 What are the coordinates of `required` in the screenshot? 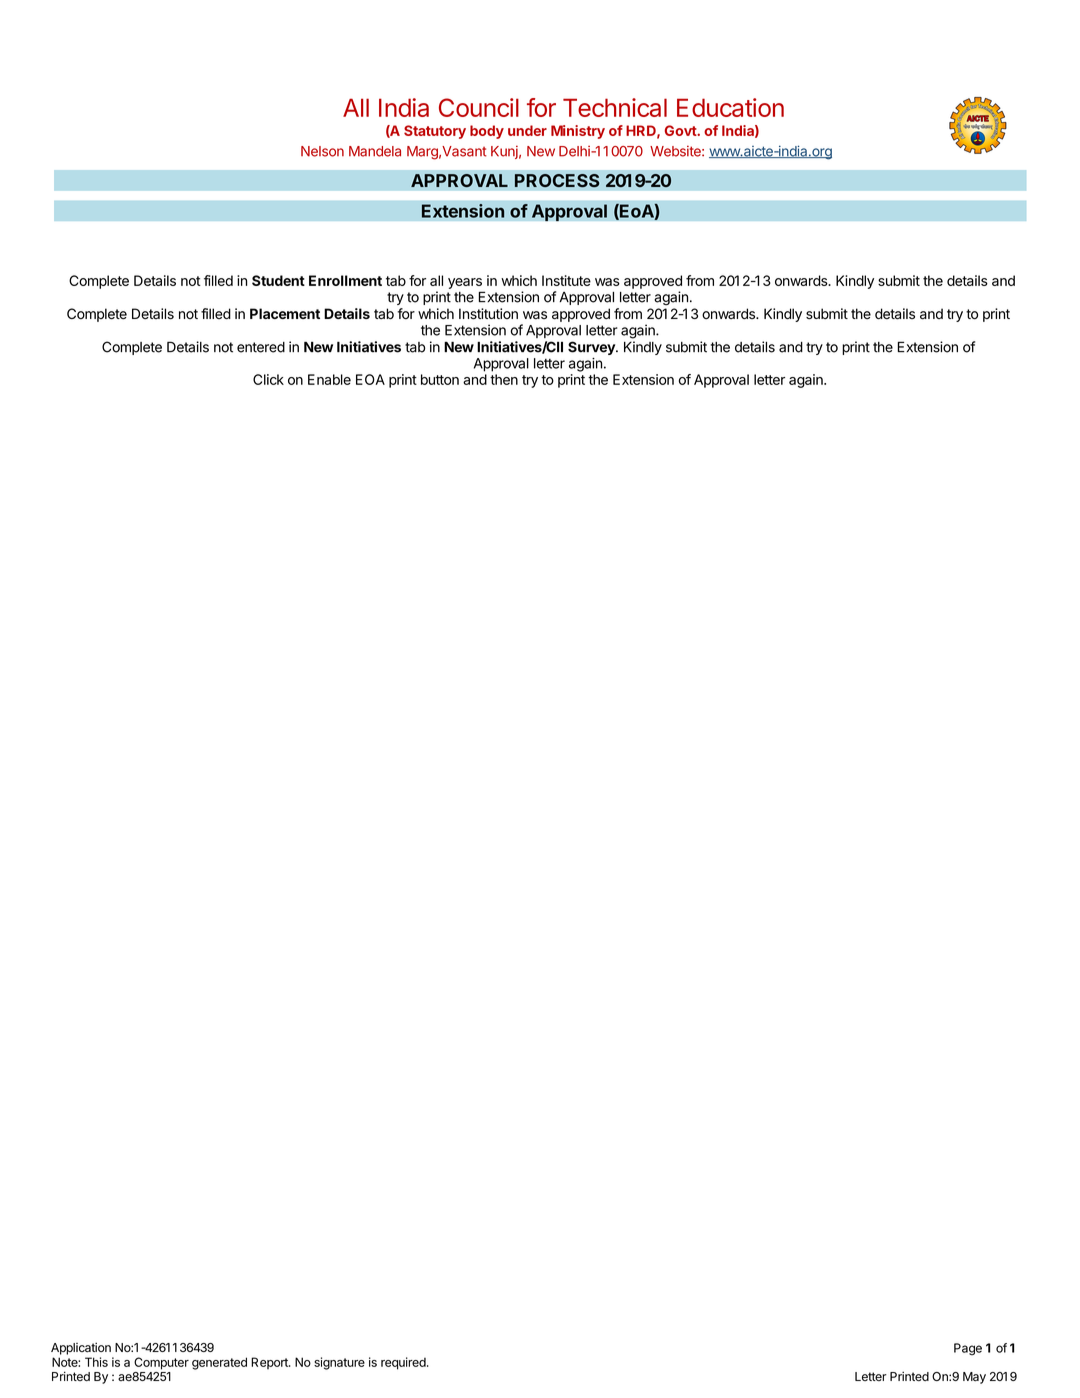 It's located at (404, 1363).
